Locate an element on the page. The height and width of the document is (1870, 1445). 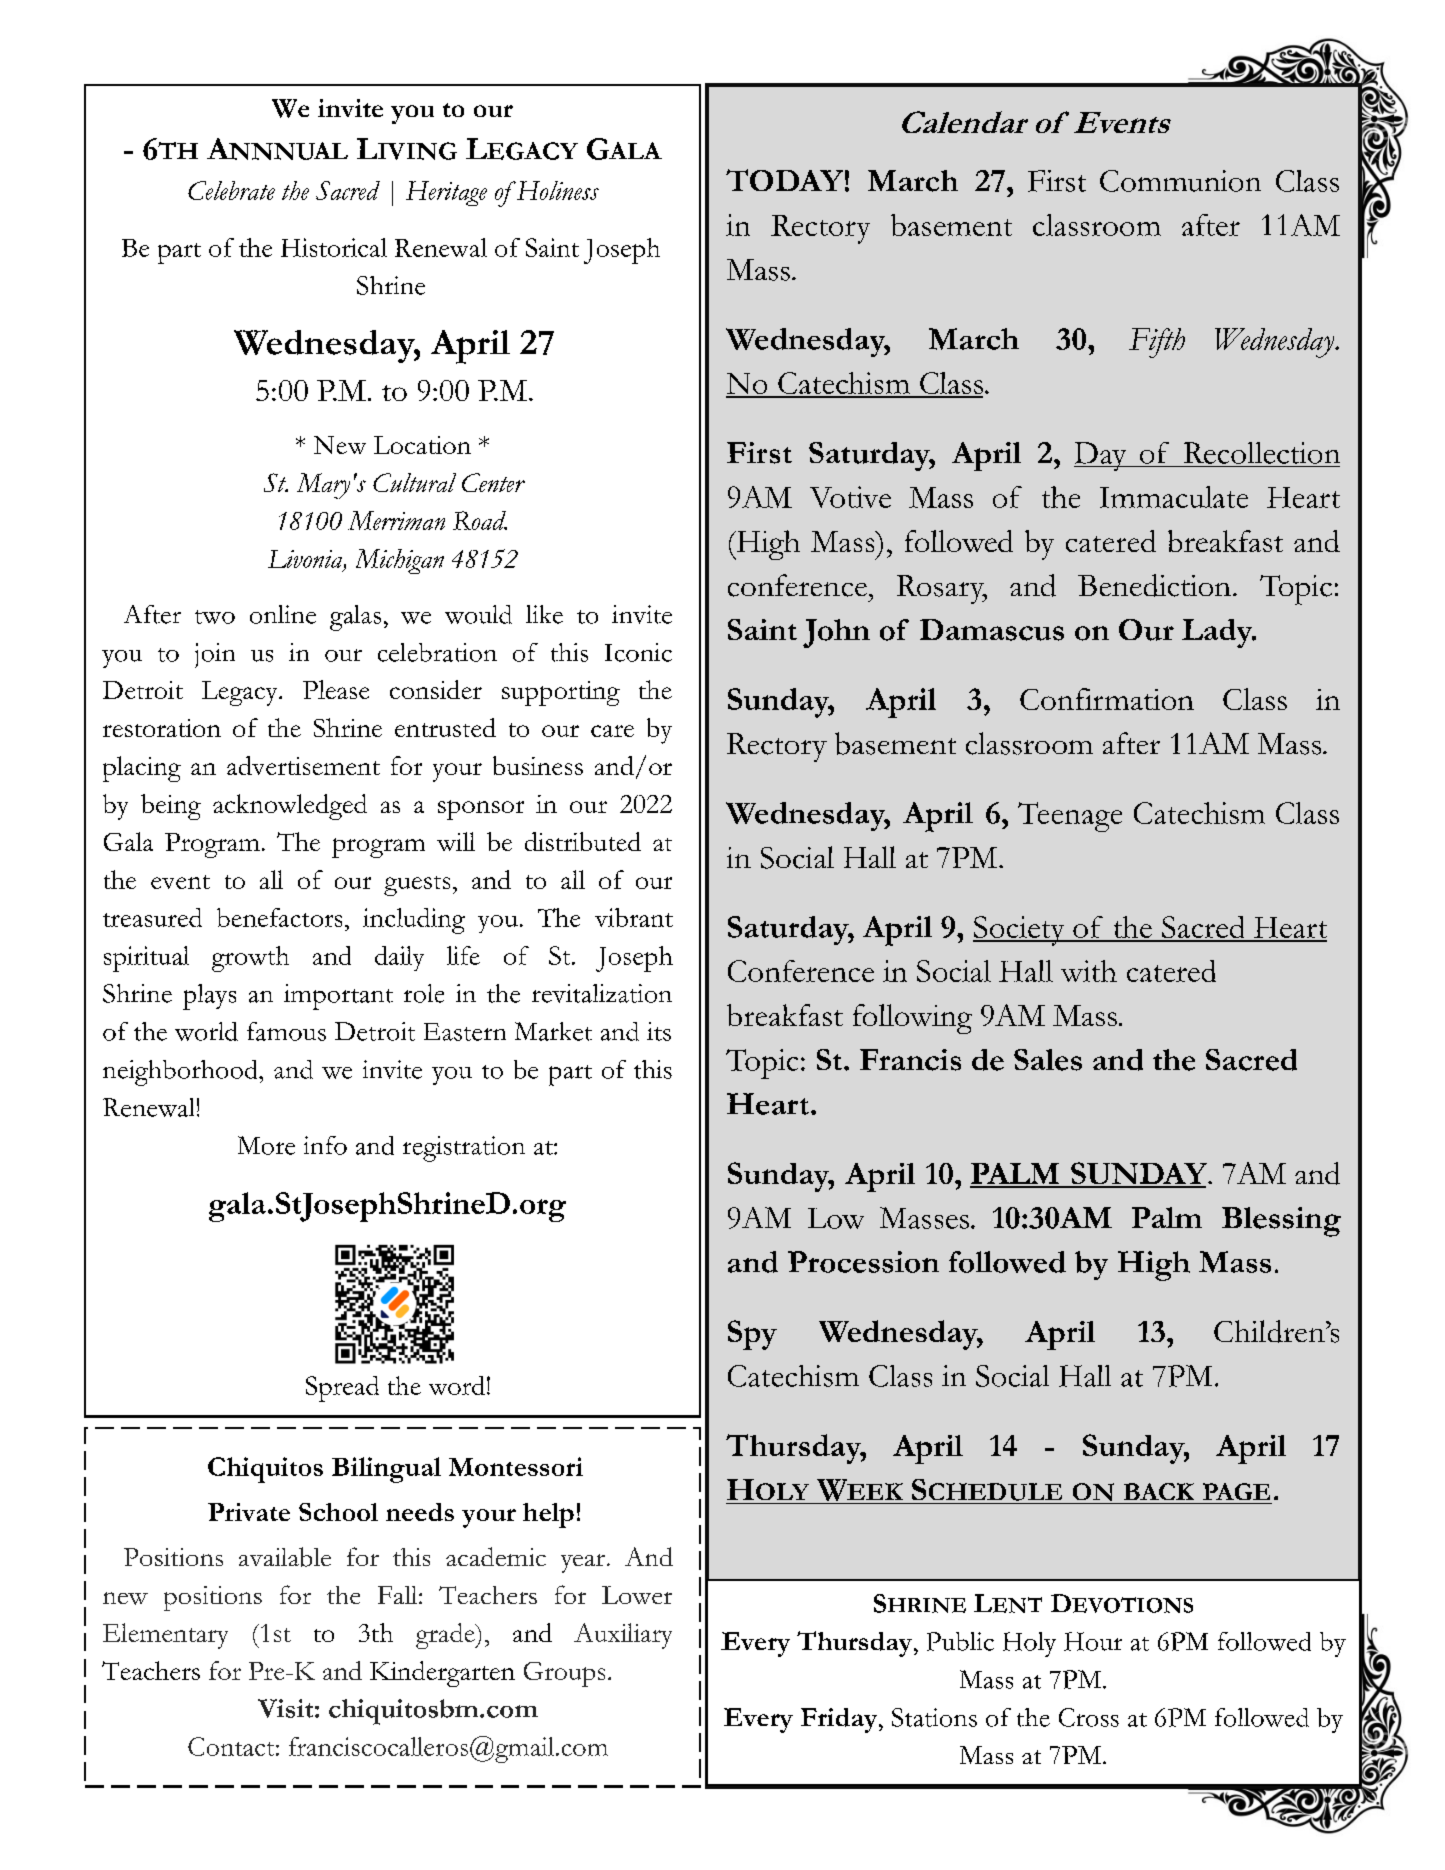
online is located at coordinates (283, 614).
